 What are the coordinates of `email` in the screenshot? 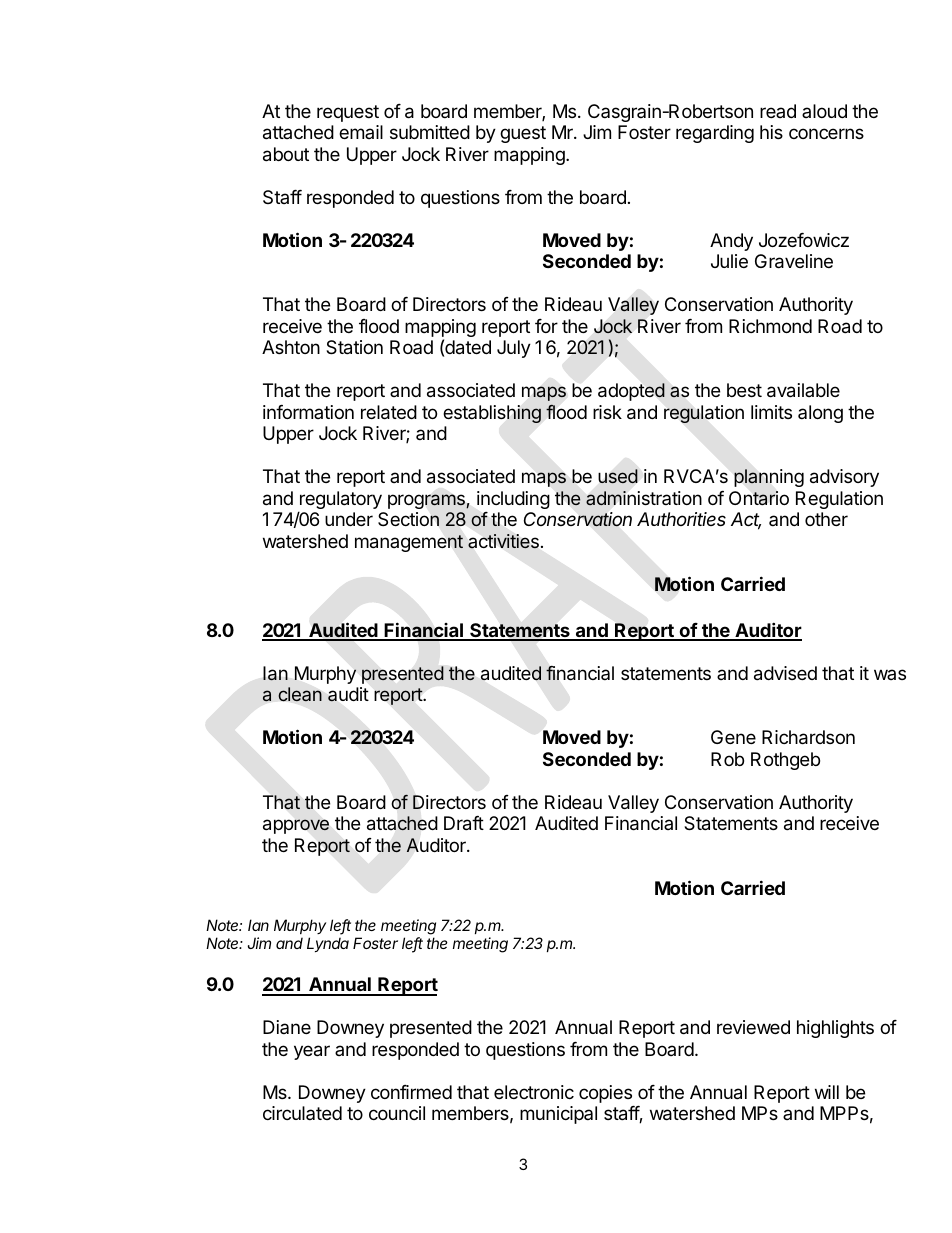 It's located at (361, 132).
